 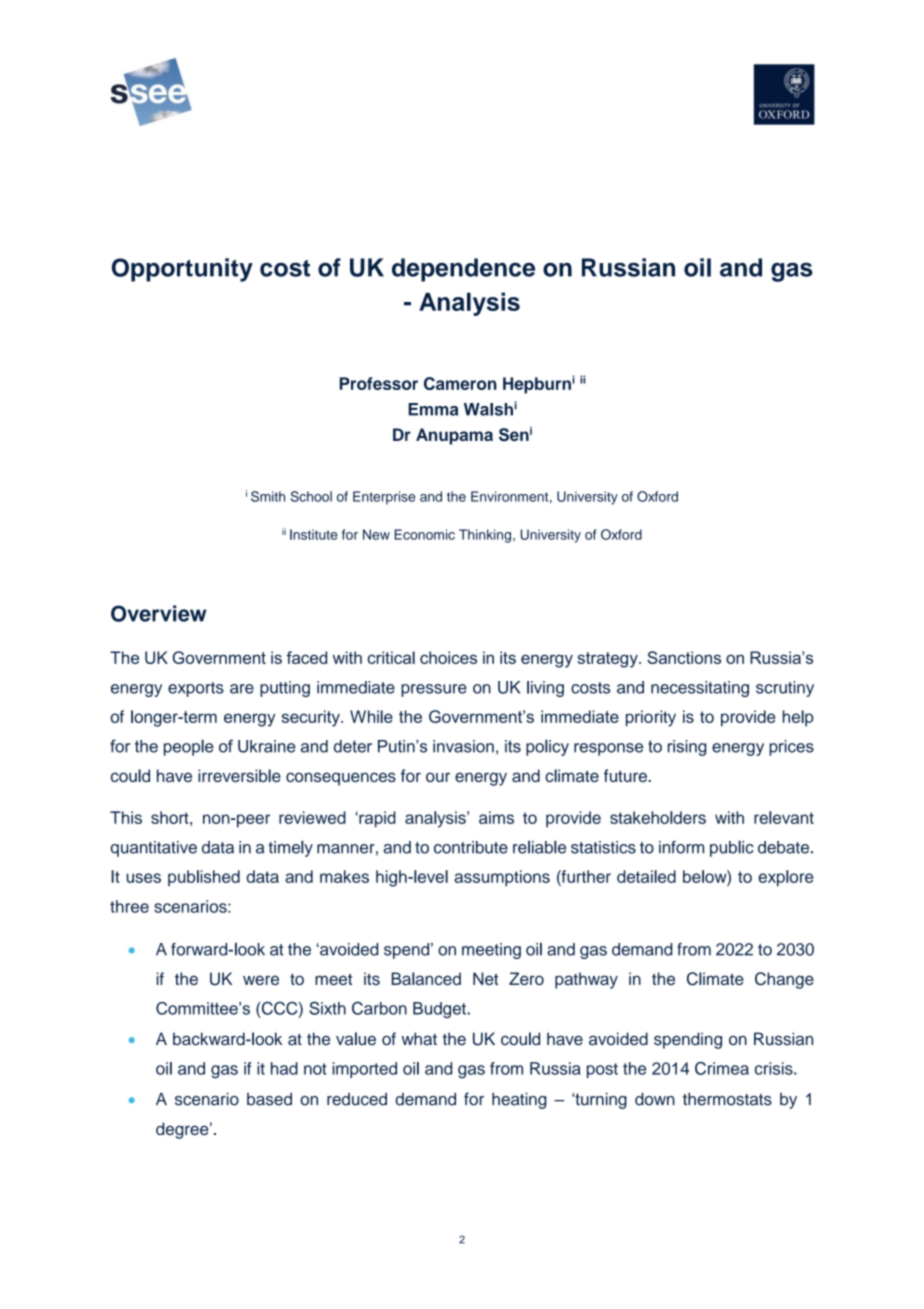 I want to click on aims, so click(x=496, y=817).
